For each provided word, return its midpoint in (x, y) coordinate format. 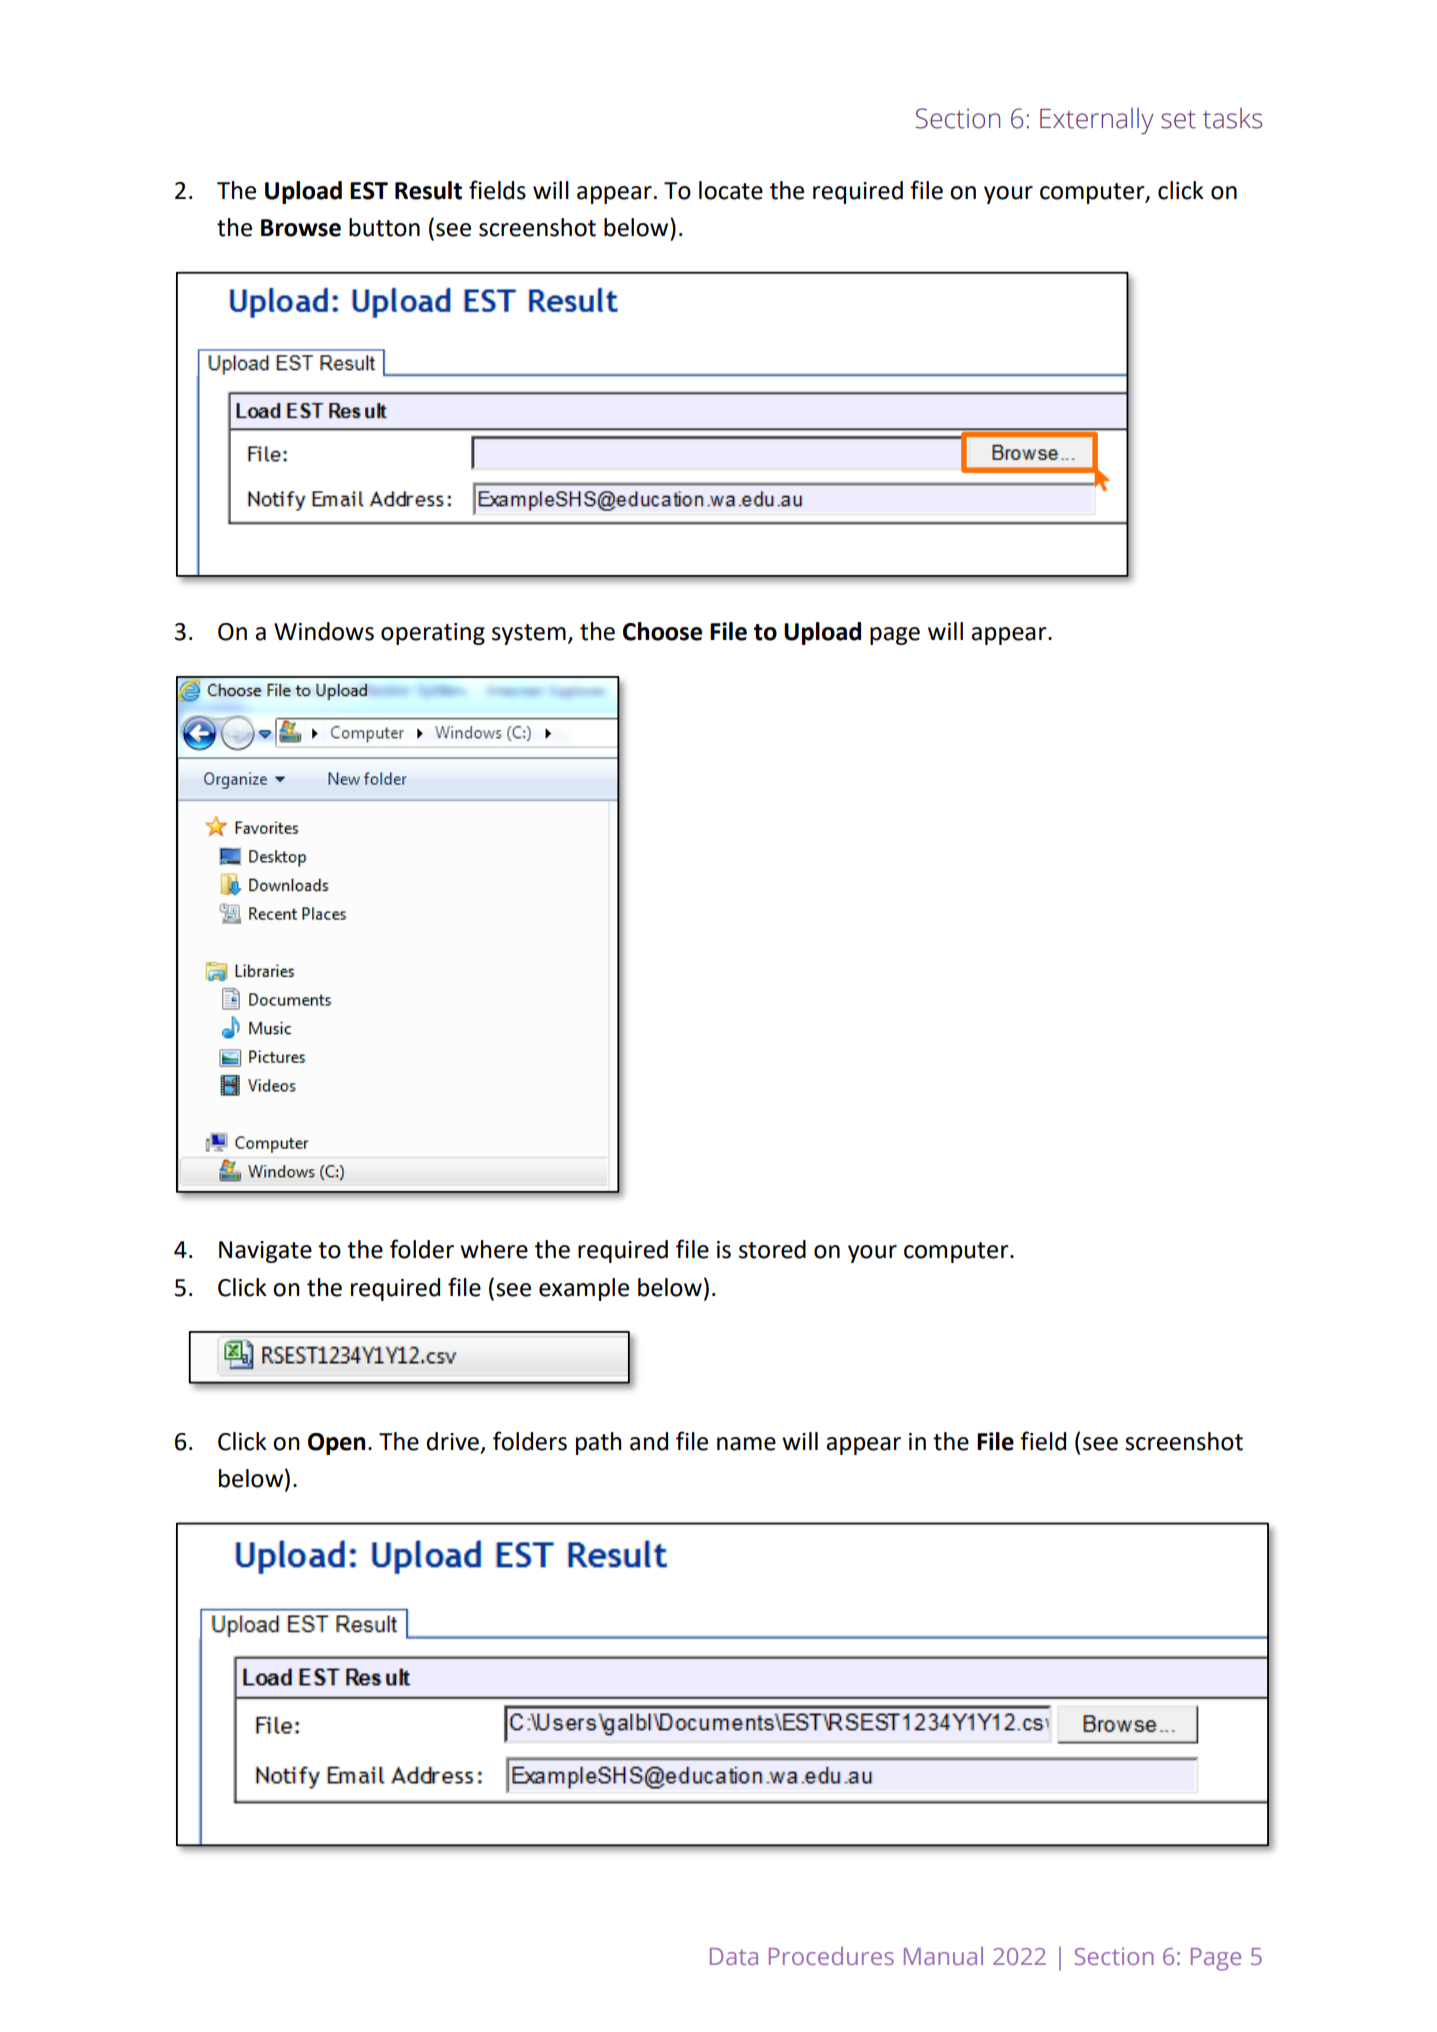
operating (433, 634)
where (494, 1249)
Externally (1097, 120)
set (1178, 119)
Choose (662, 631)
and (649, 1441)
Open (336, 1444)
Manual (943, 1956)
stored (772, 1249)
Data (734, 1956)
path (599, 1443)
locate (731, 190)
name (746, 1444)
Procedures (831, 1956)
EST (369, 191)
